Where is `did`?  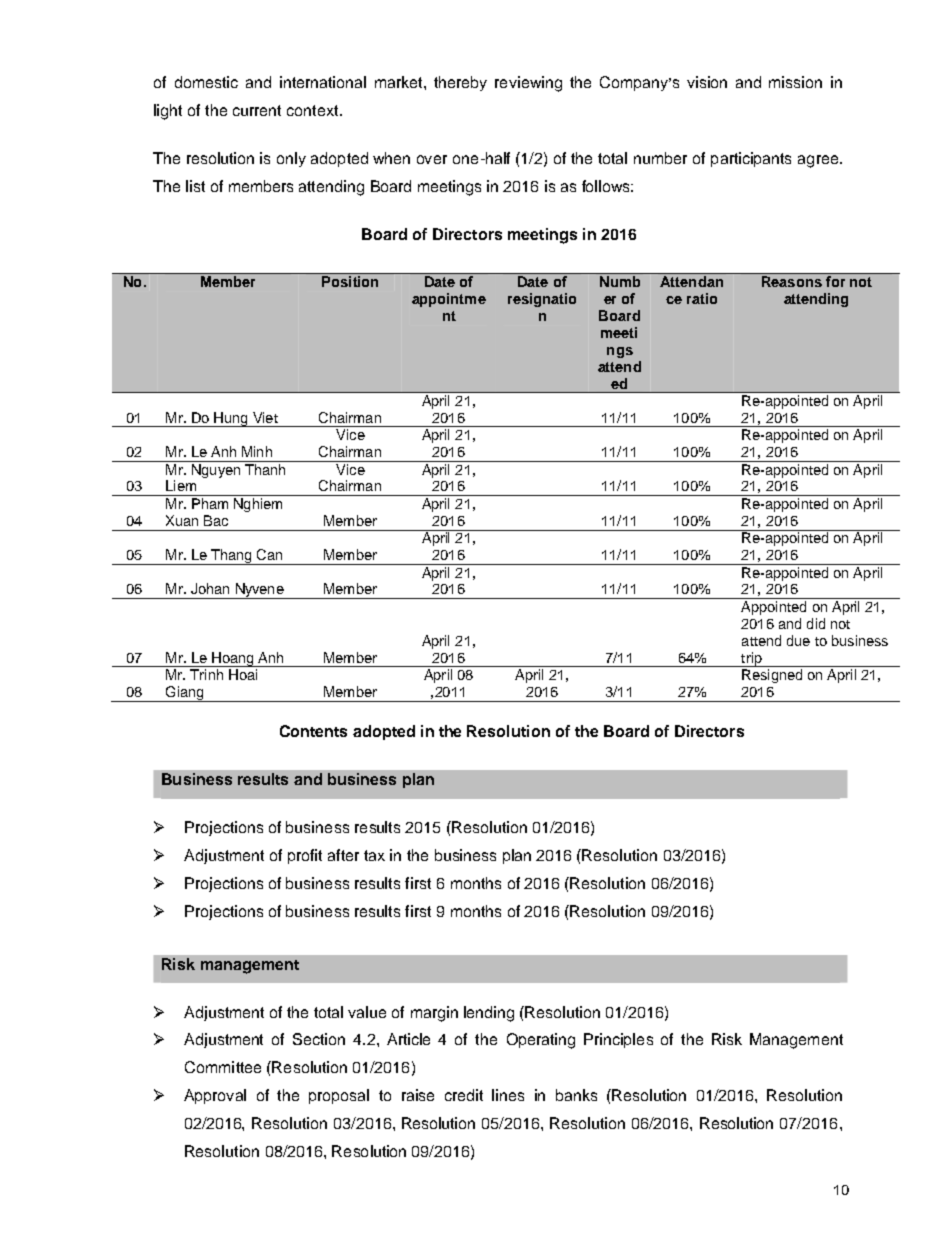 did is located at coordinates (816, 623).
